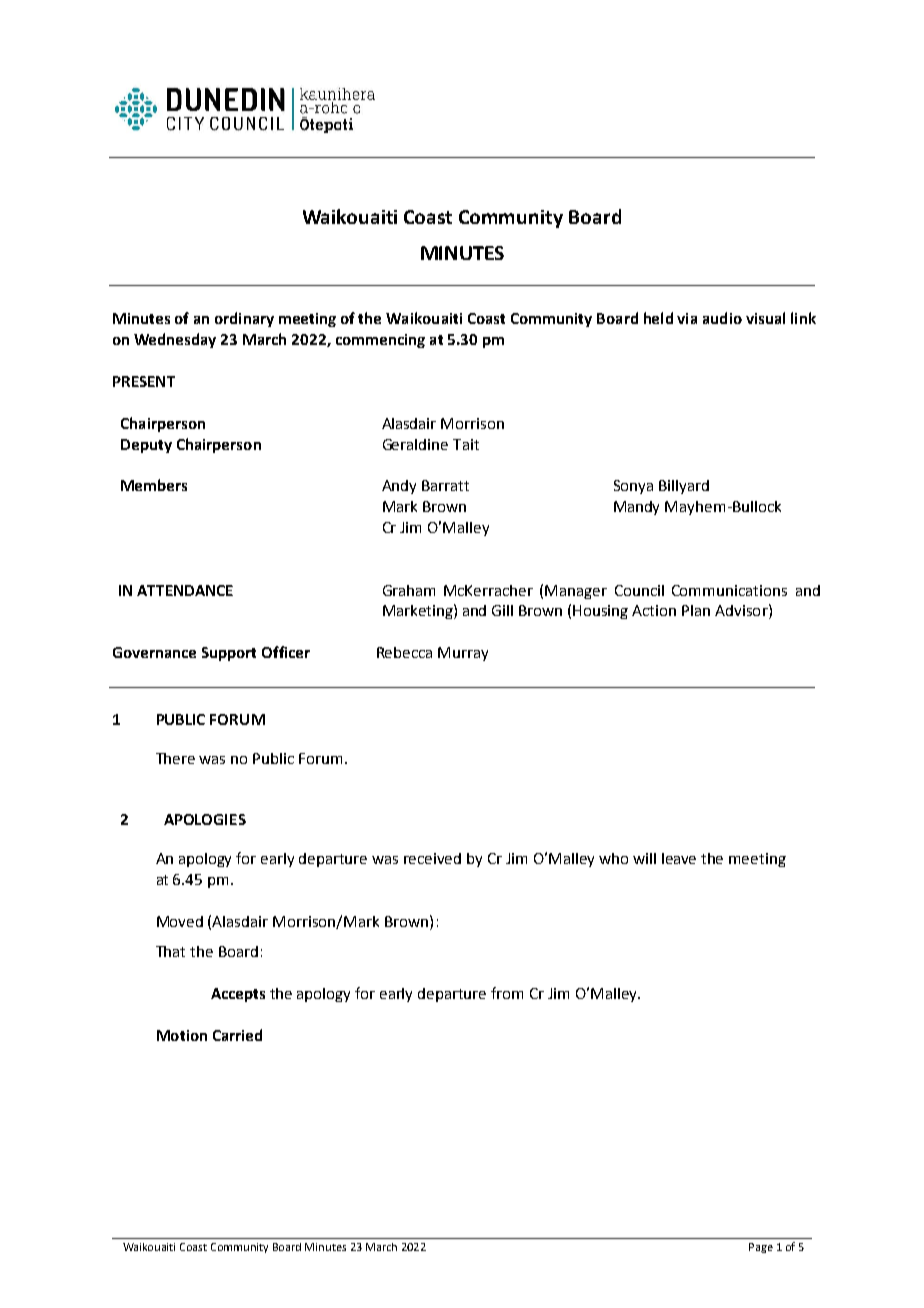  What do you see at coordinates (722, 318) in the image?
I see `audio` at bounding box center [722, 318].
